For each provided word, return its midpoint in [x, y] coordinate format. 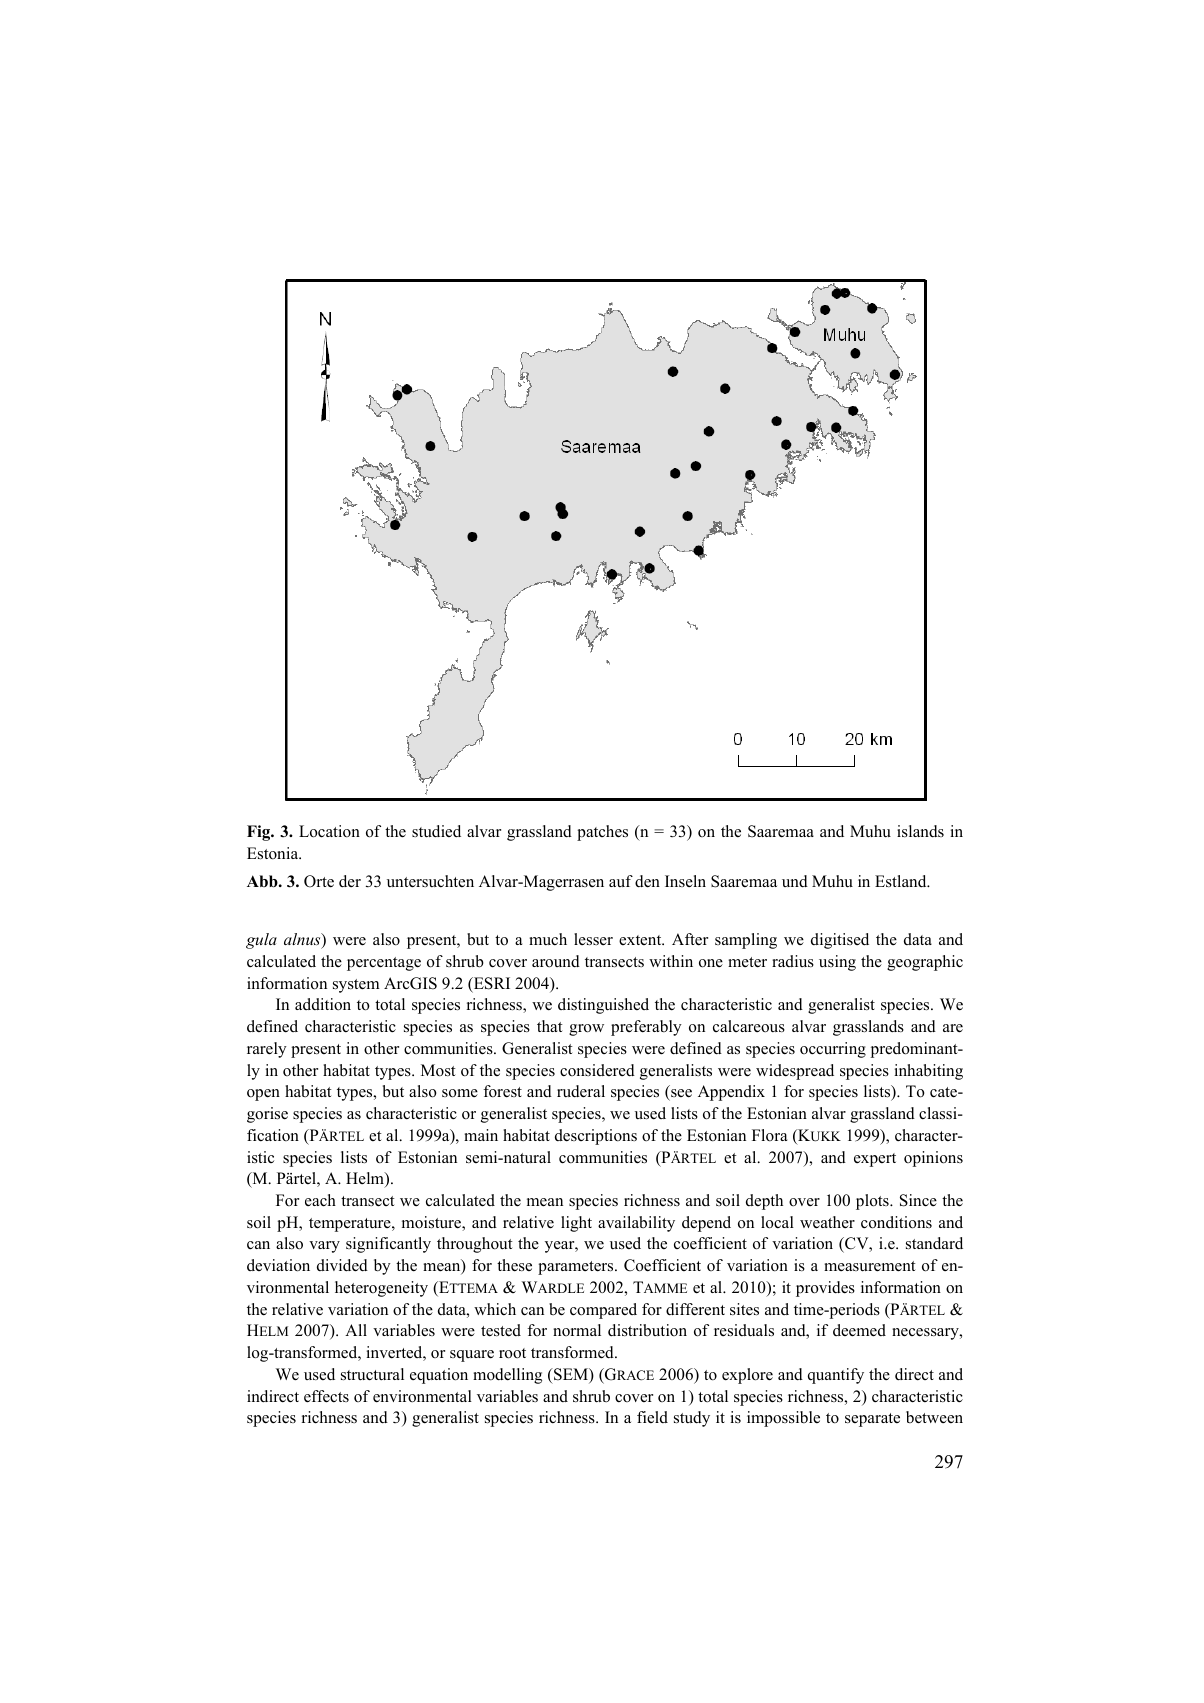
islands [920, 831]
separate [872, 1420]
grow [586, 1030]
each [320, 1200]
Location [329, 831]
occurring [833, 1050]
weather [827, 1222]
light [576, 1224]
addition [323, 1004]
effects [326, 1396]
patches [602, 833]
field [652, 1417]
